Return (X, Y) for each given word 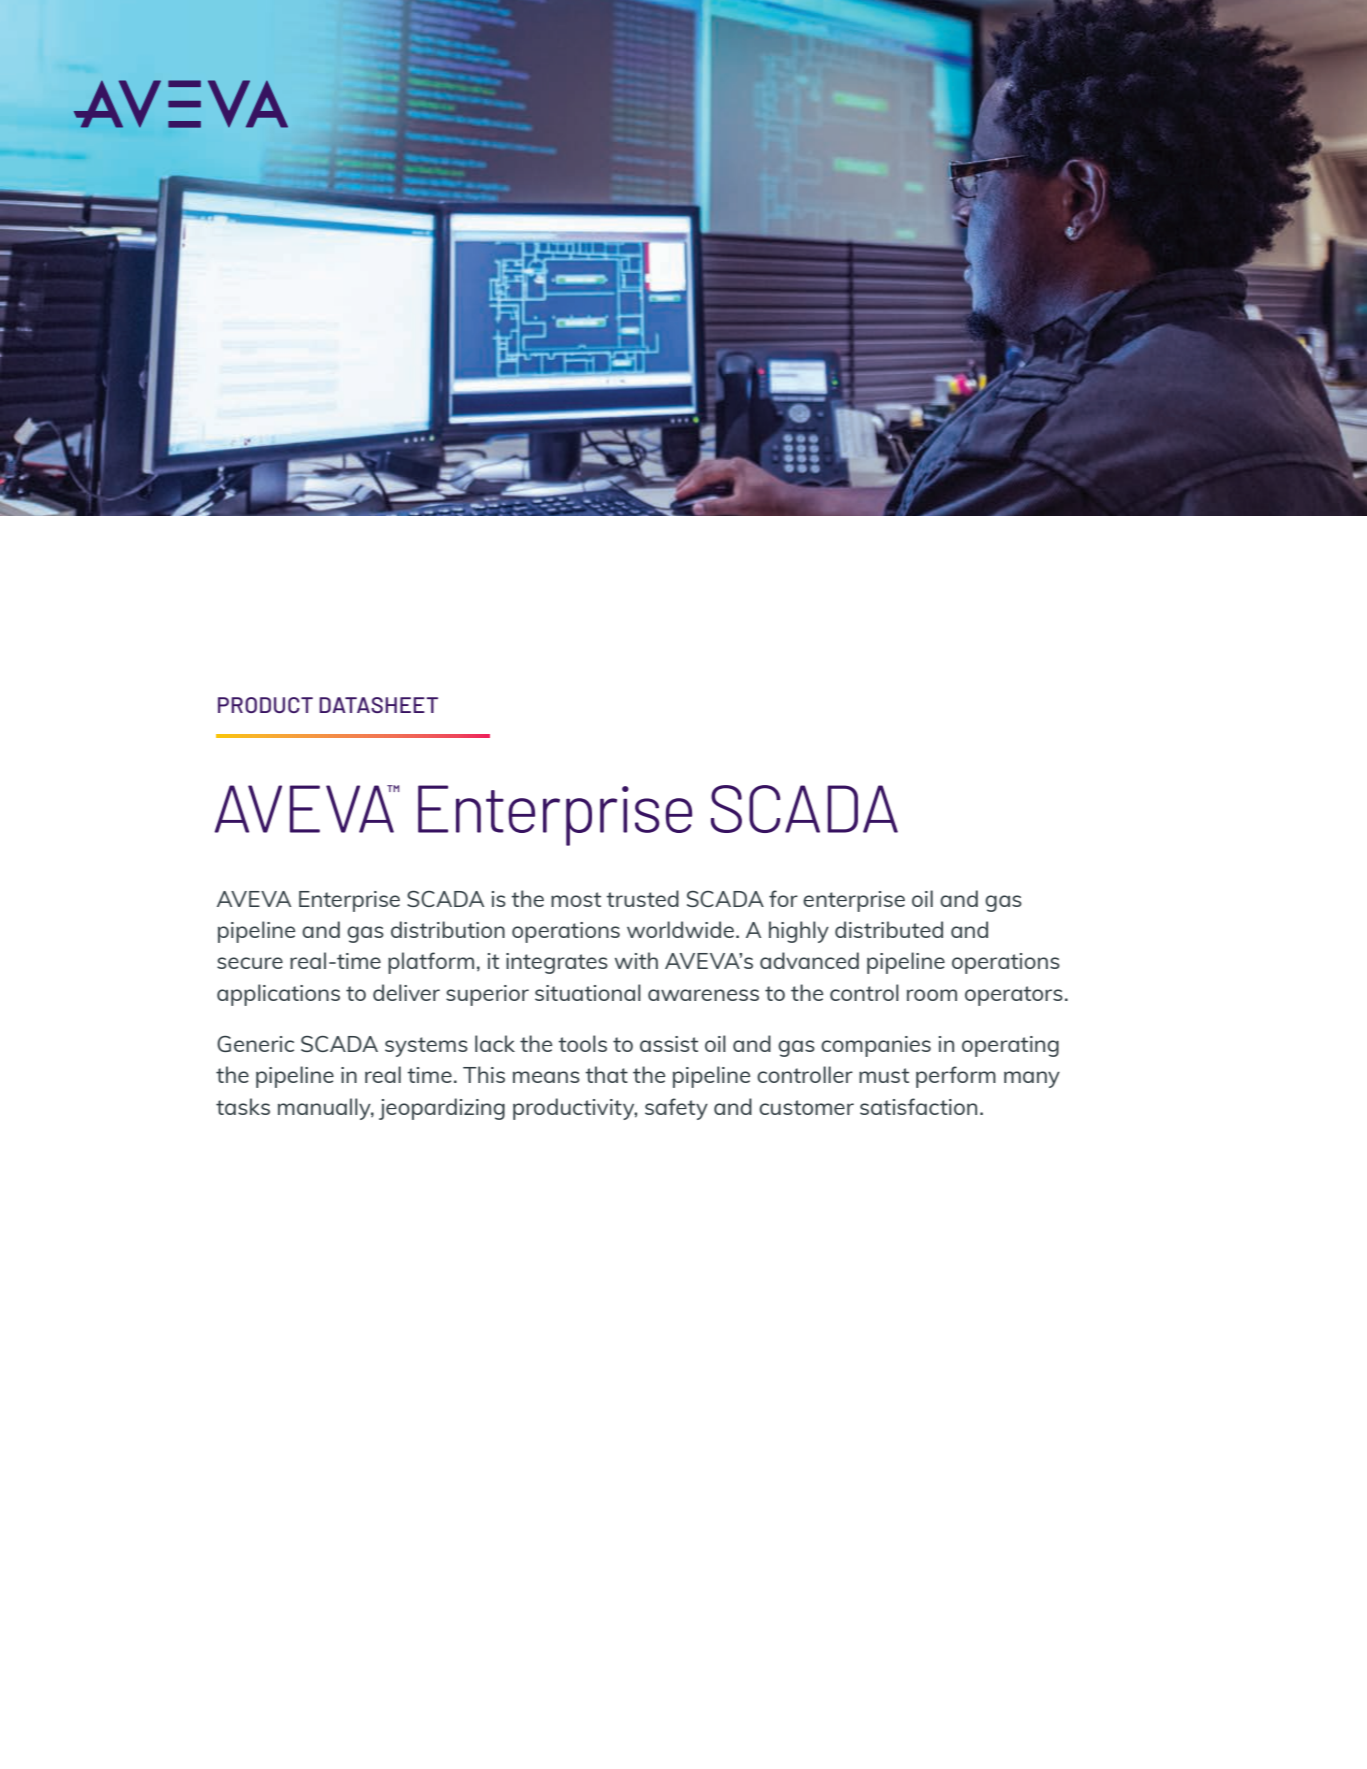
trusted (642, 898)
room (932, 995)
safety (676, 1109)
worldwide (680, 929)
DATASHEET (378, 705)
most (576, 899)
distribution (448, 929)
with (636, 960)
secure (250, 963)
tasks (243, 1106)
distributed (889, 929)
